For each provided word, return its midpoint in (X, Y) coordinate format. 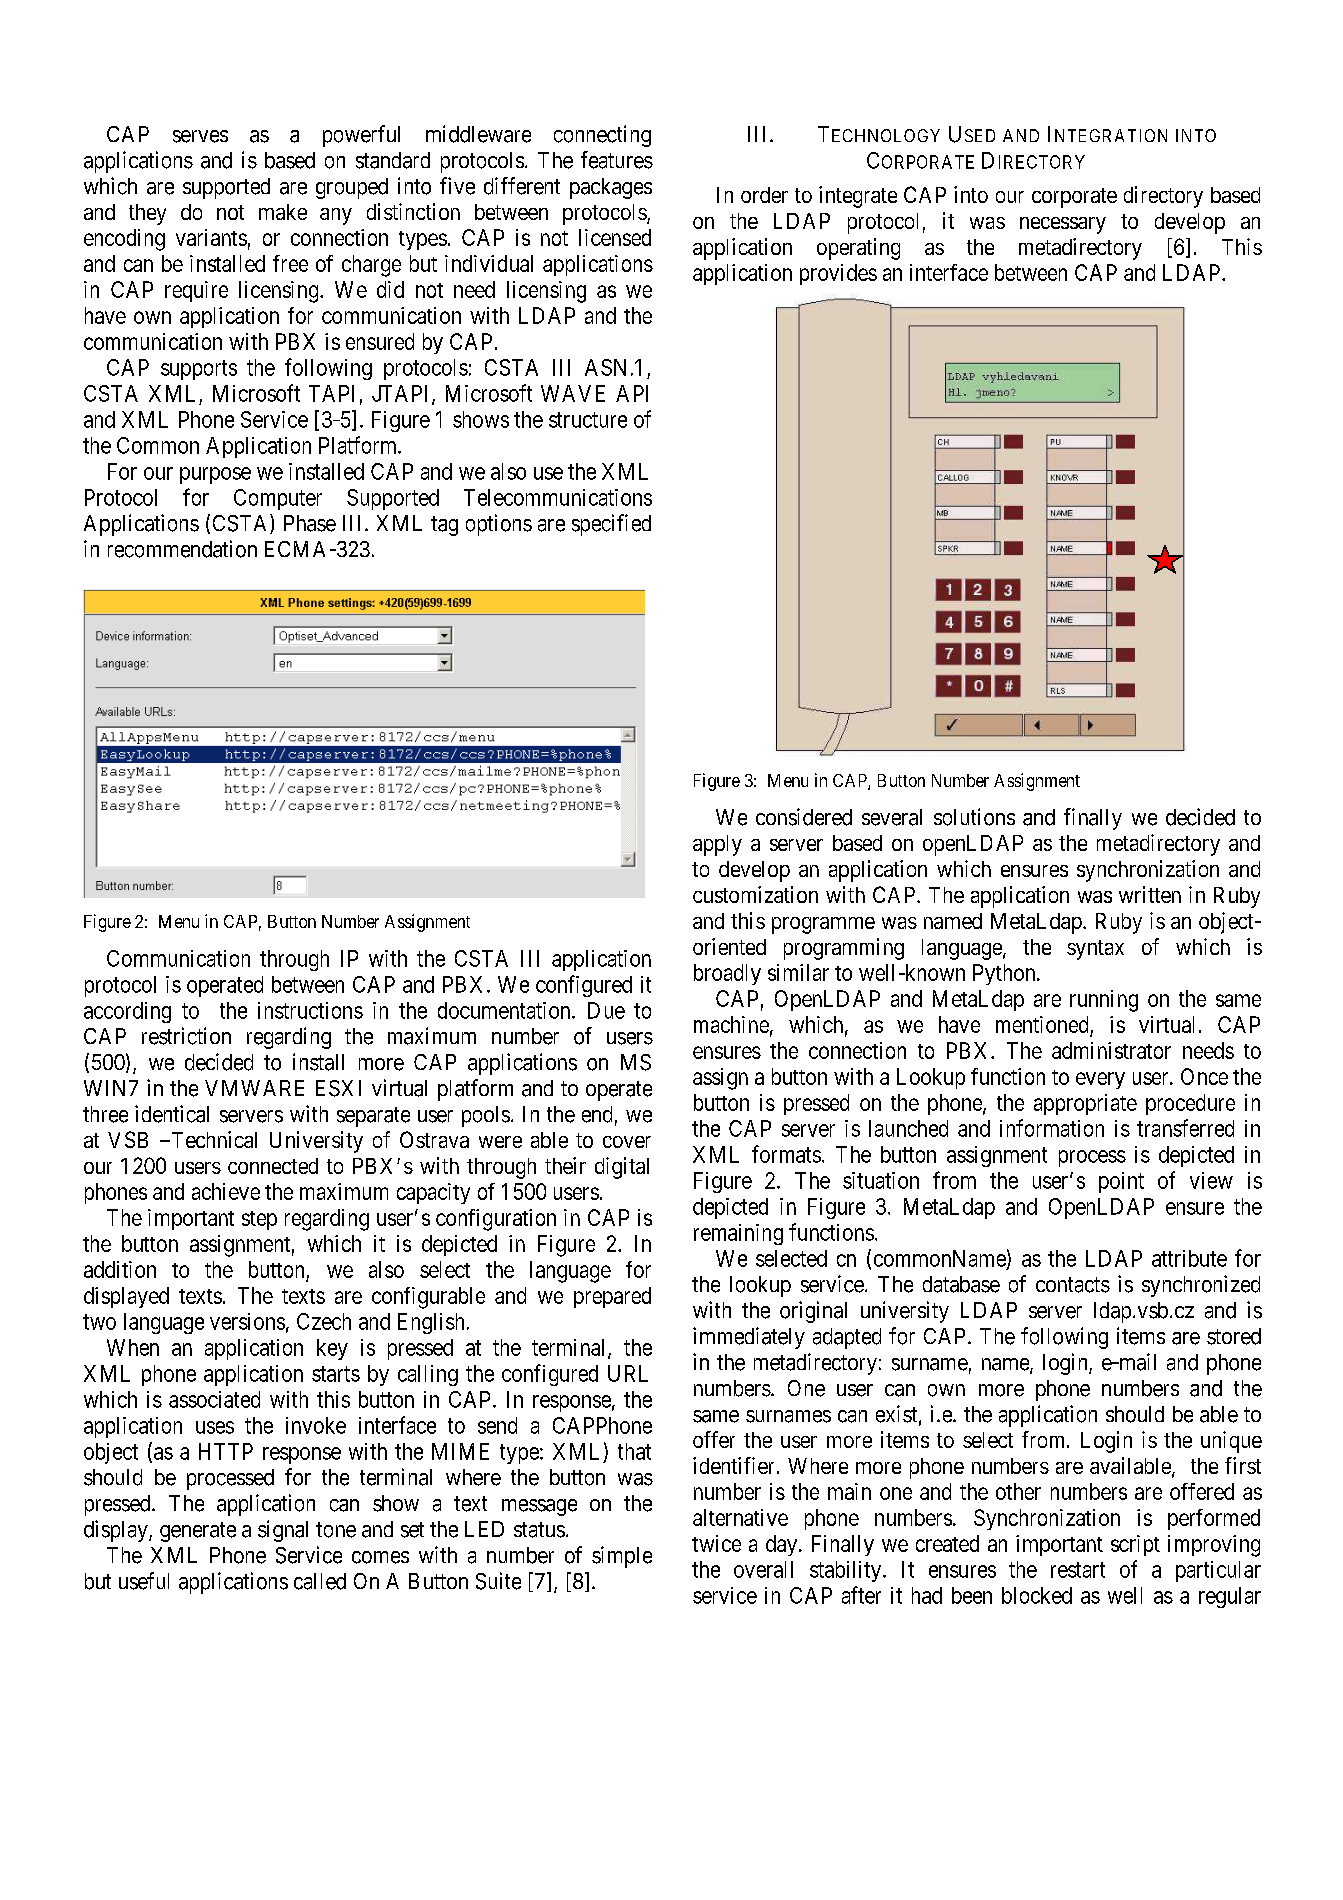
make (283, 212)
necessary (1063, 225)
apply (717, 845)
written (1150, 894)
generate (198, 1532)
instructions (310, 1010)
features (617, 160)
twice (716, 1543)
